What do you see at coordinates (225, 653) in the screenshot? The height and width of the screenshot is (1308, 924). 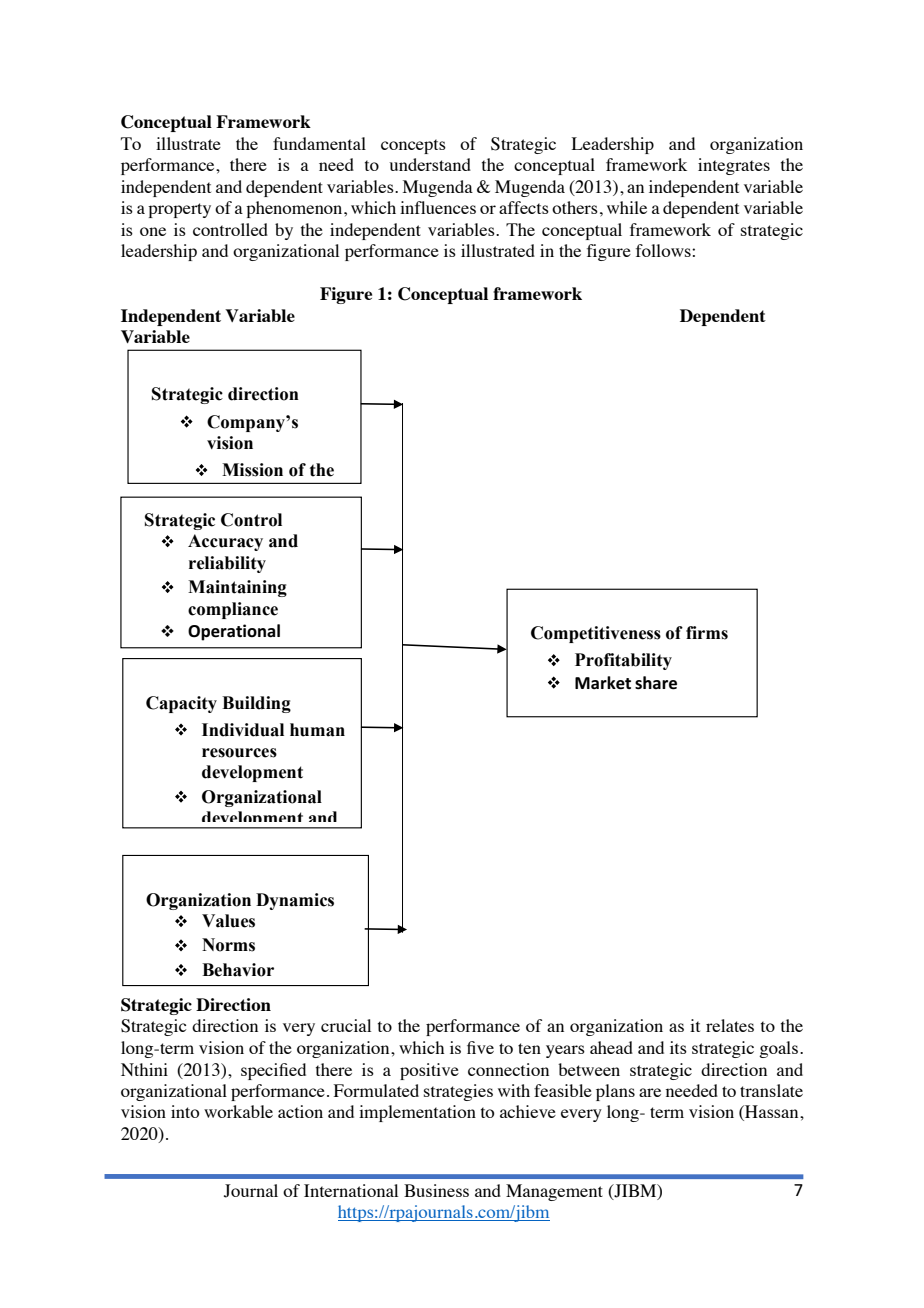 I see `efficiency` at bounding box center [225, 653].
